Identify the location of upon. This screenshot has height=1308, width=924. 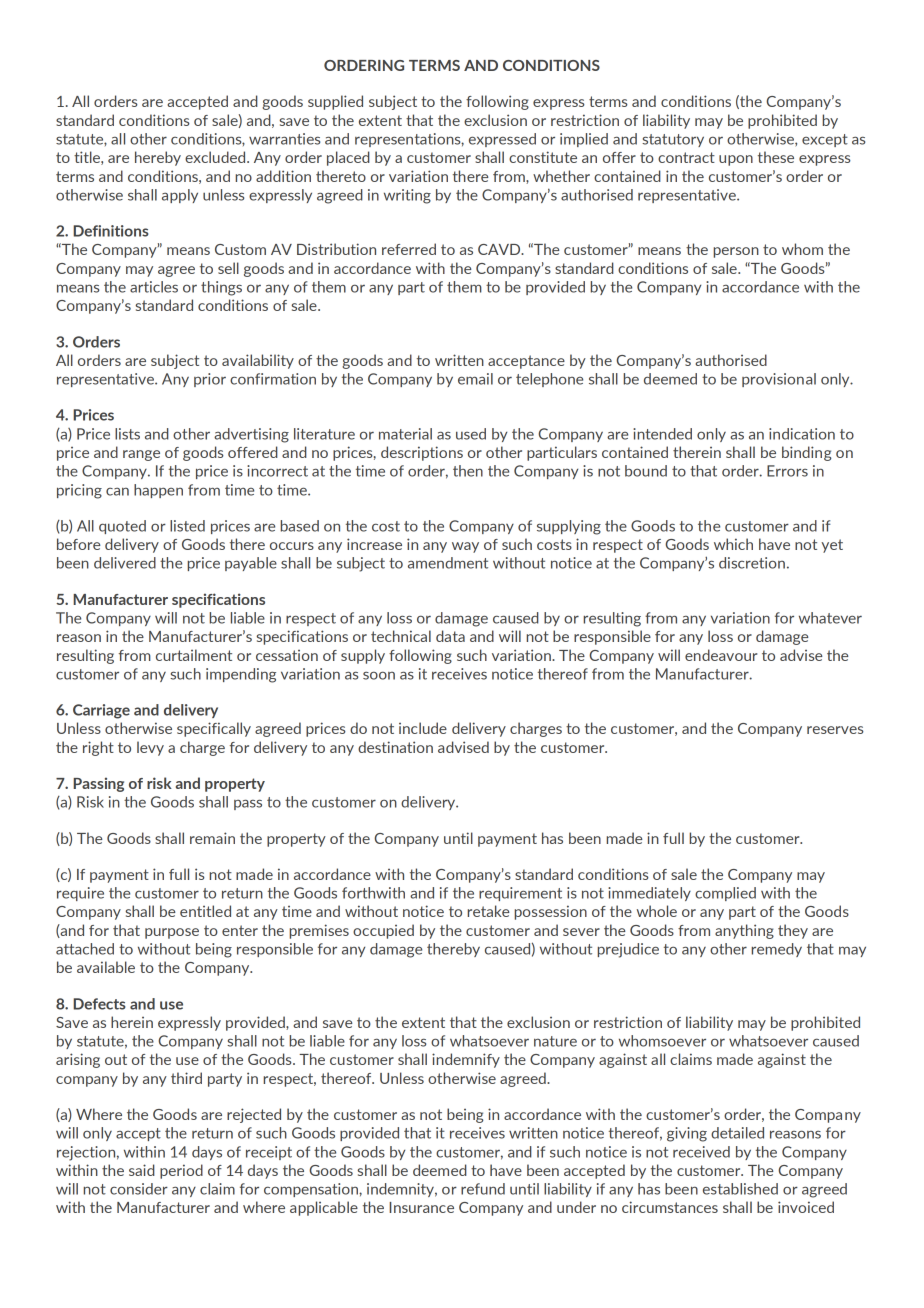
(736, 160).
